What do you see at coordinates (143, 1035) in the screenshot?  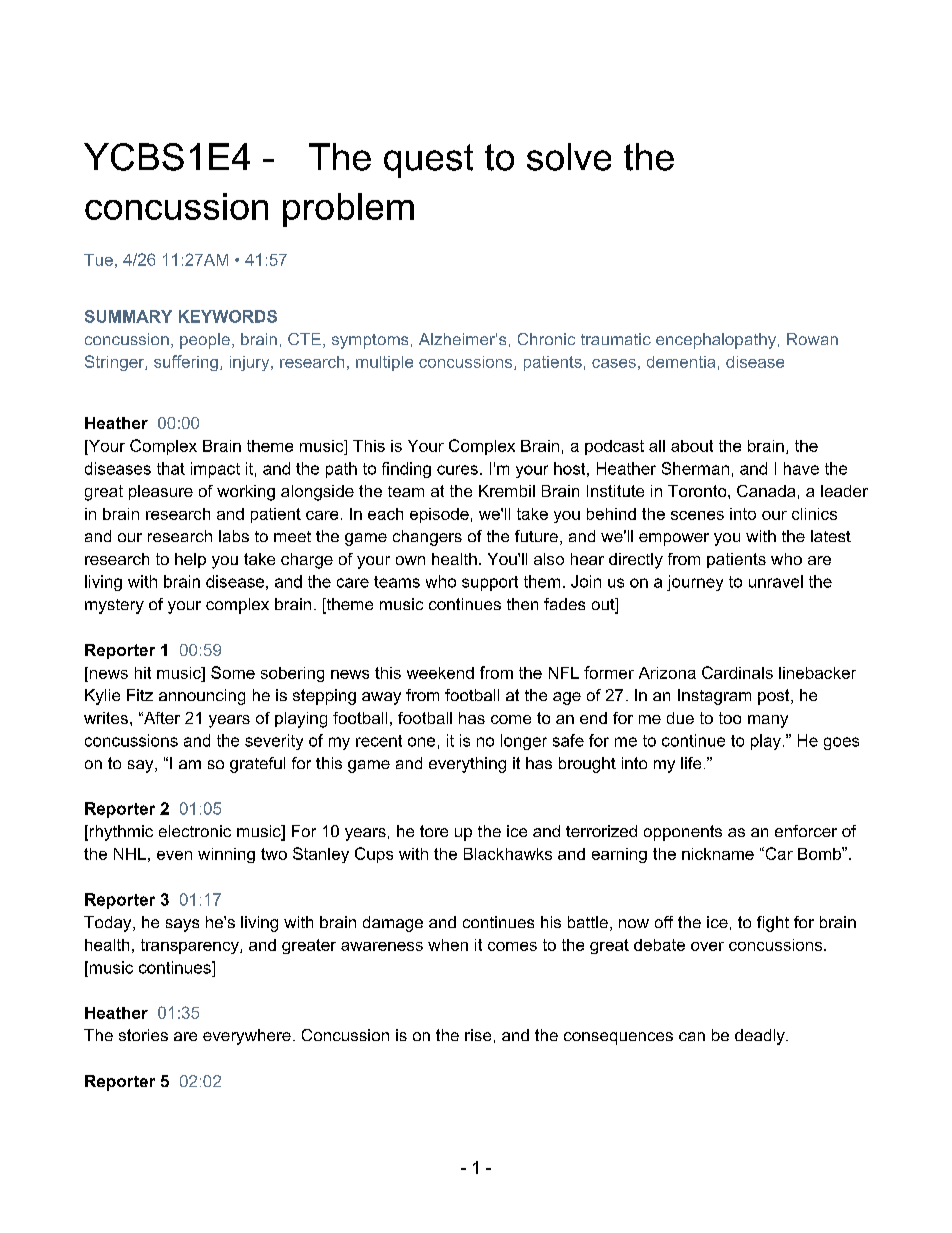 I see `stories` at bounding box center [143, 1035].
